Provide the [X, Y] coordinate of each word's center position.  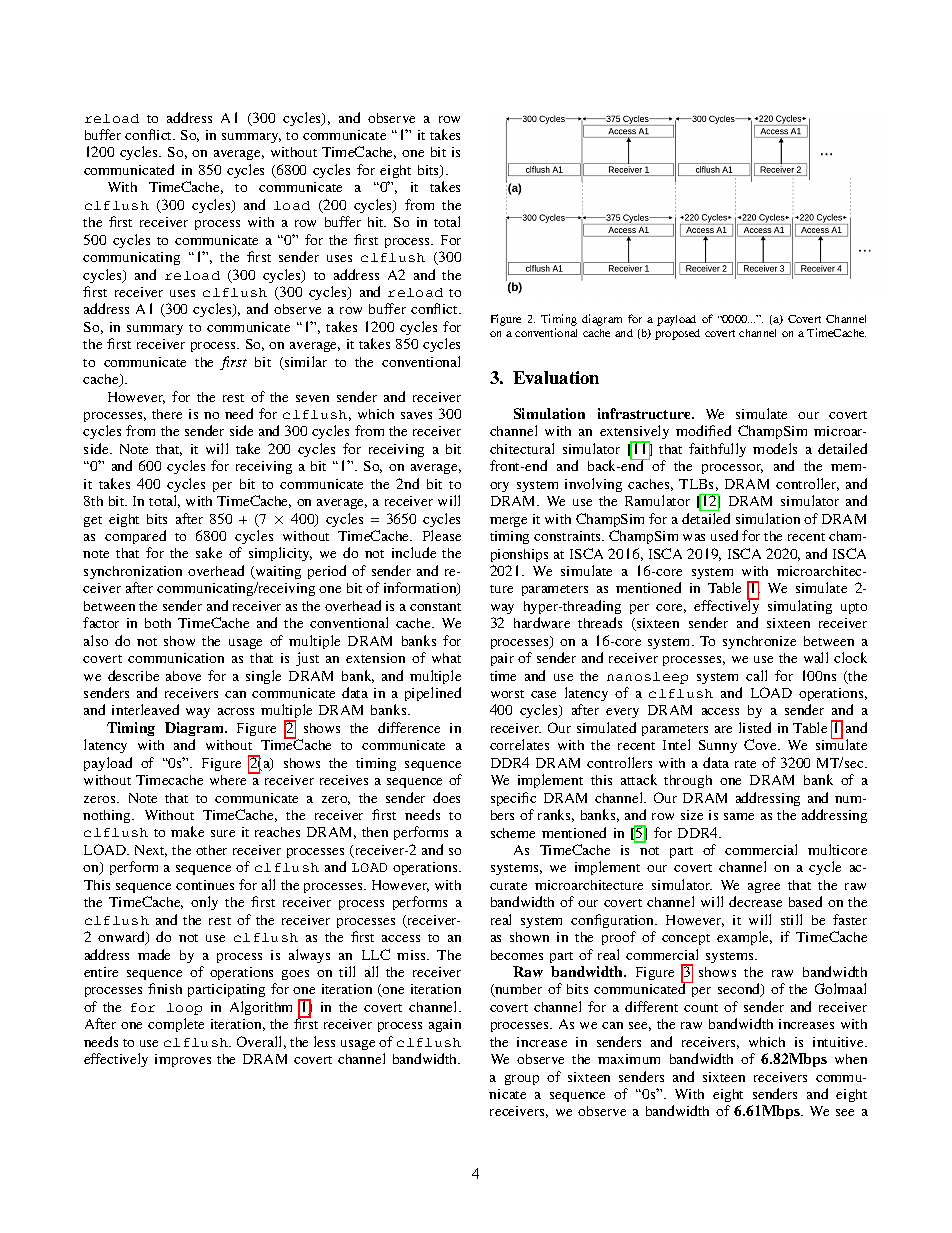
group [522, 1080]
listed [755, 727]
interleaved [145, 709]
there [167, 414]
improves [183, 1060]
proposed [677, 334]
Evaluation [556, 377]
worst [507, 694]
